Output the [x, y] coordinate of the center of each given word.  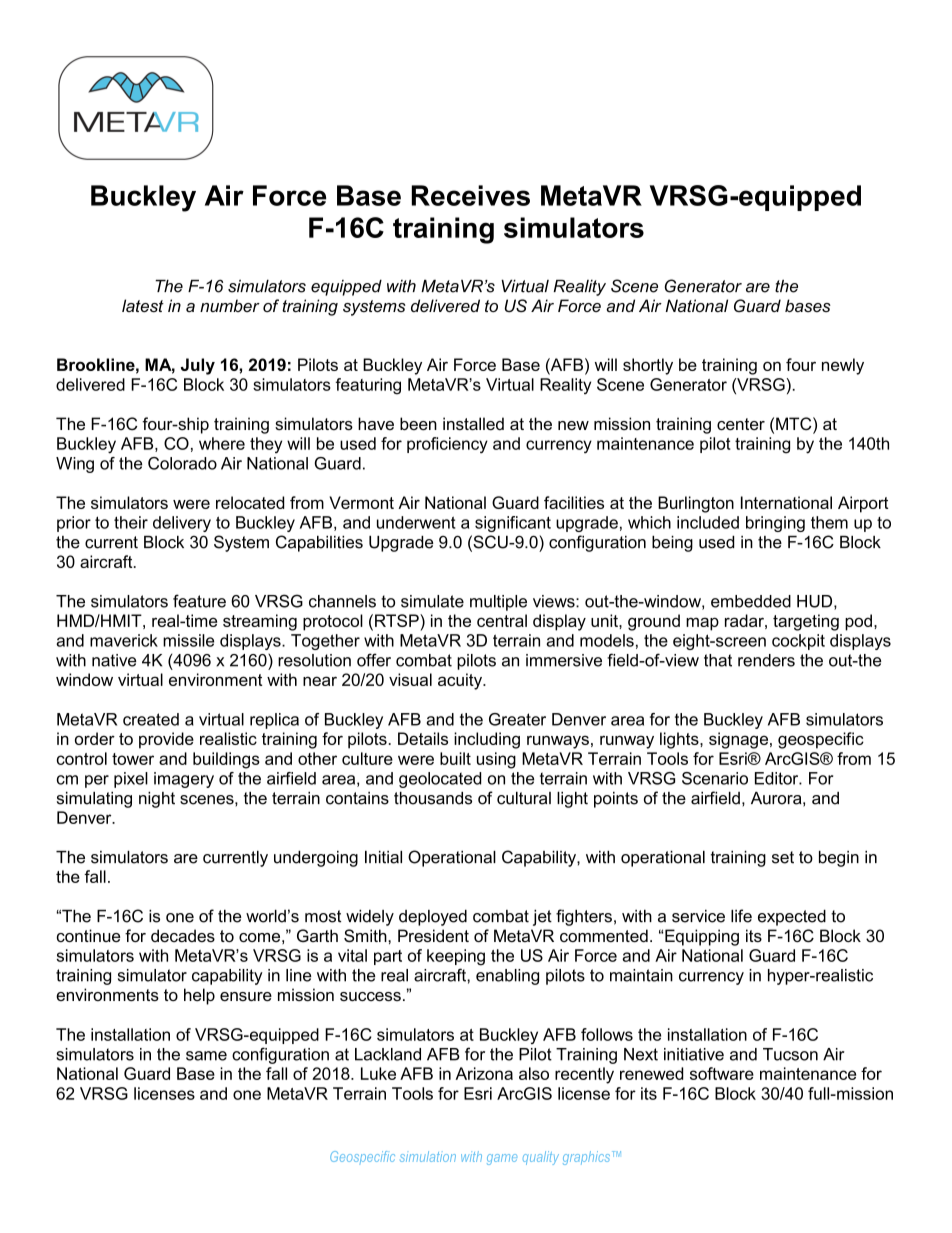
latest [143, 305]
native [114, 660]
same [206, 1056]
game [502, 1159]
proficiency [447, 445]
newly [843, 366]
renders [766, 660]
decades [183, 935]
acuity [461, 681]
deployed [433, 918]
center [741, 424]
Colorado [182, 463]
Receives [470, 195]
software [722, 1073]
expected [792, 918]
